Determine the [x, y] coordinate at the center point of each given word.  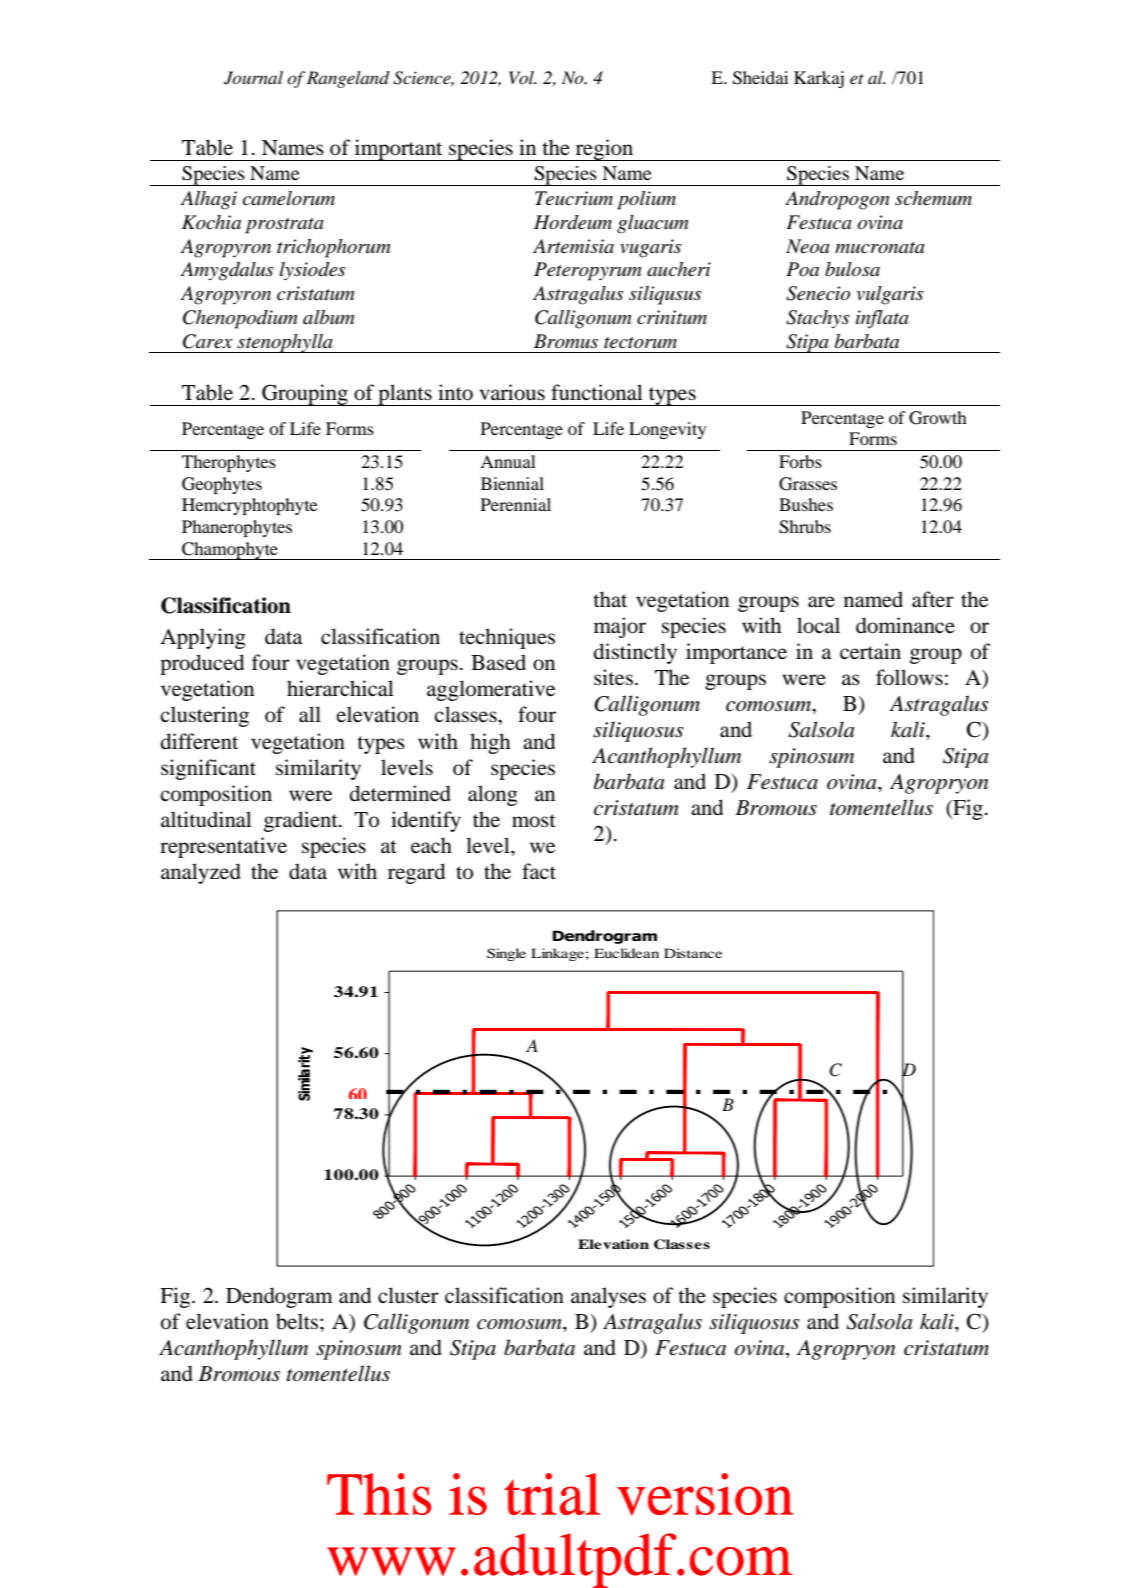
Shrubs [805, 527]
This [379, 1494]
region [604, 150]
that [610, 599]
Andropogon [837, 200]
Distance [693, 953]
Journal [253, 78]
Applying [203, 638]
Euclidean [626, 953]
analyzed [201, 873]
